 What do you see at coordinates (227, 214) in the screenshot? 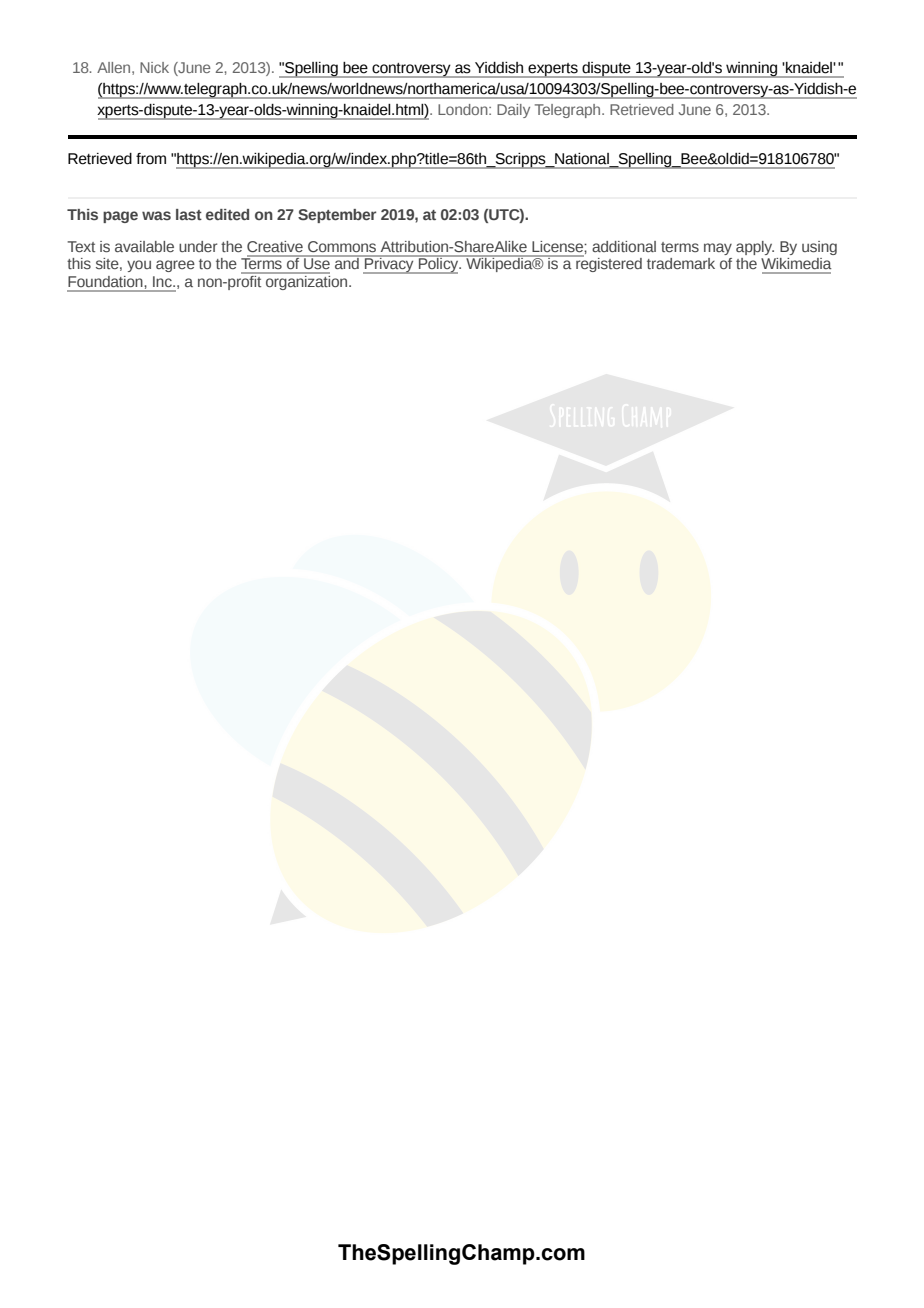
I see `edited` at bounding box center [227, 214].
